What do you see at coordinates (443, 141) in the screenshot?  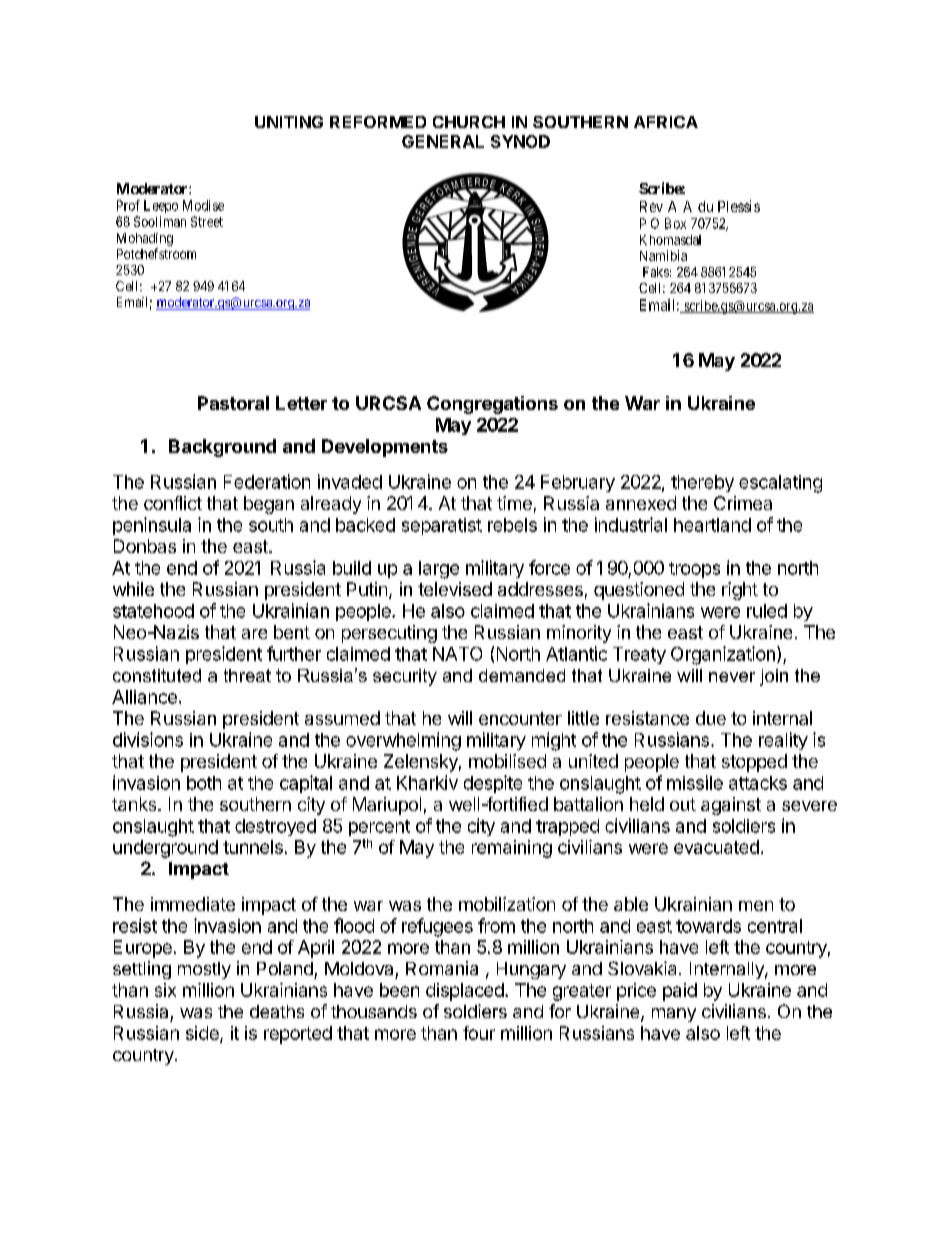 I see `GENERAL` at bounding box center [443, 141].
